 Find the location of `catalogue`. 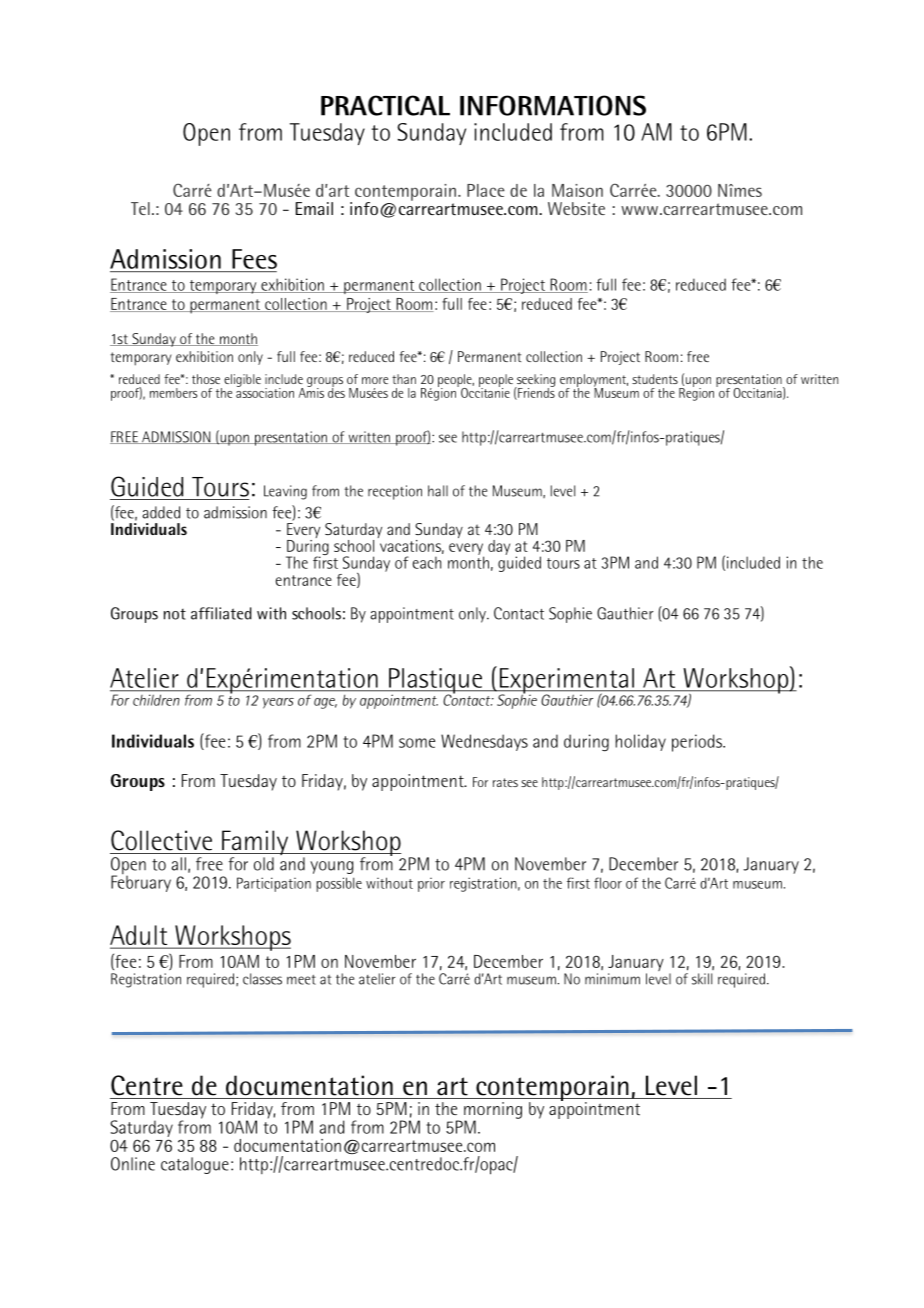

catalogue is located at coordinates (195, 1165).
